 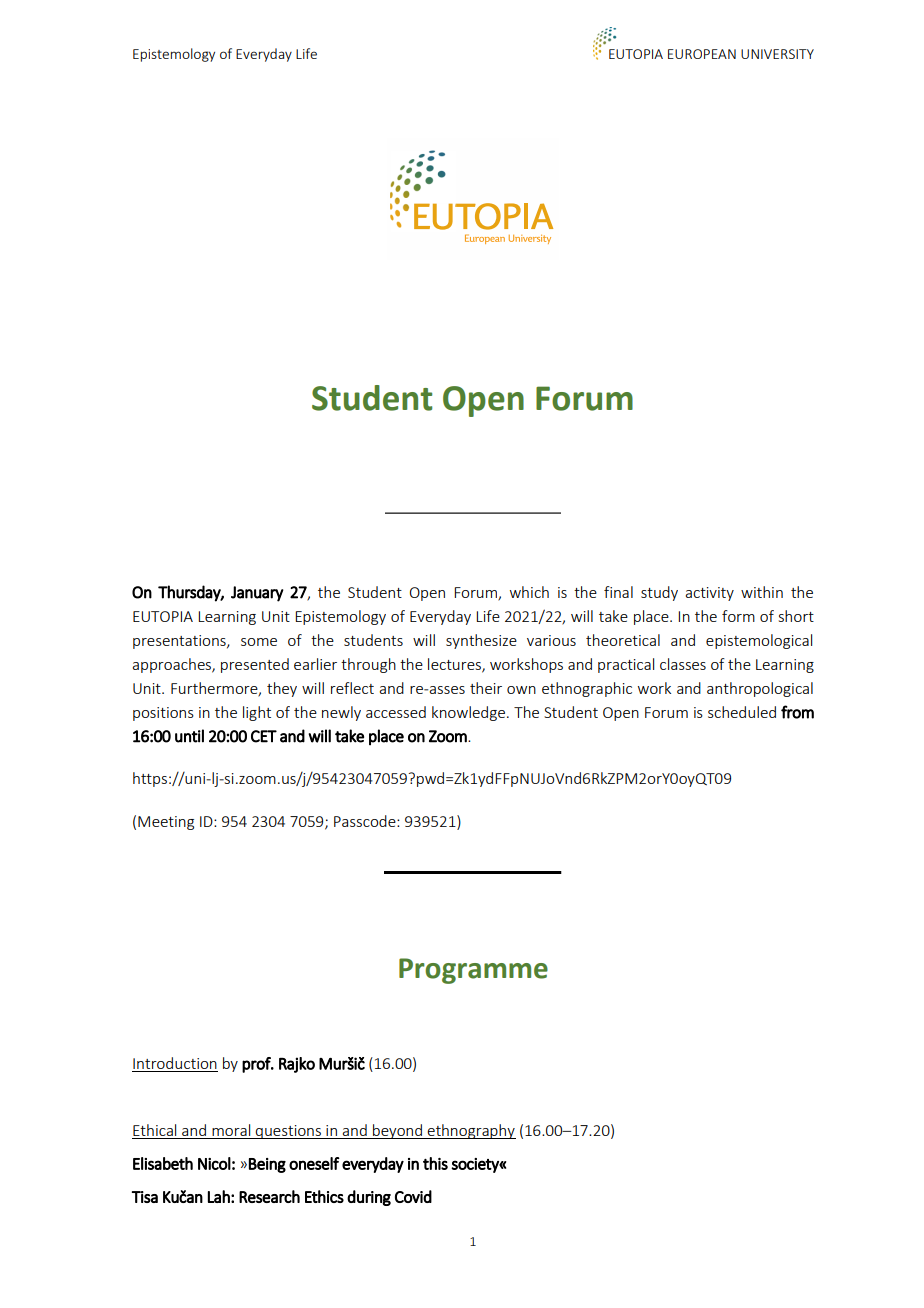 I want to click on EUROPEAN, so click(x=702, y=54).
